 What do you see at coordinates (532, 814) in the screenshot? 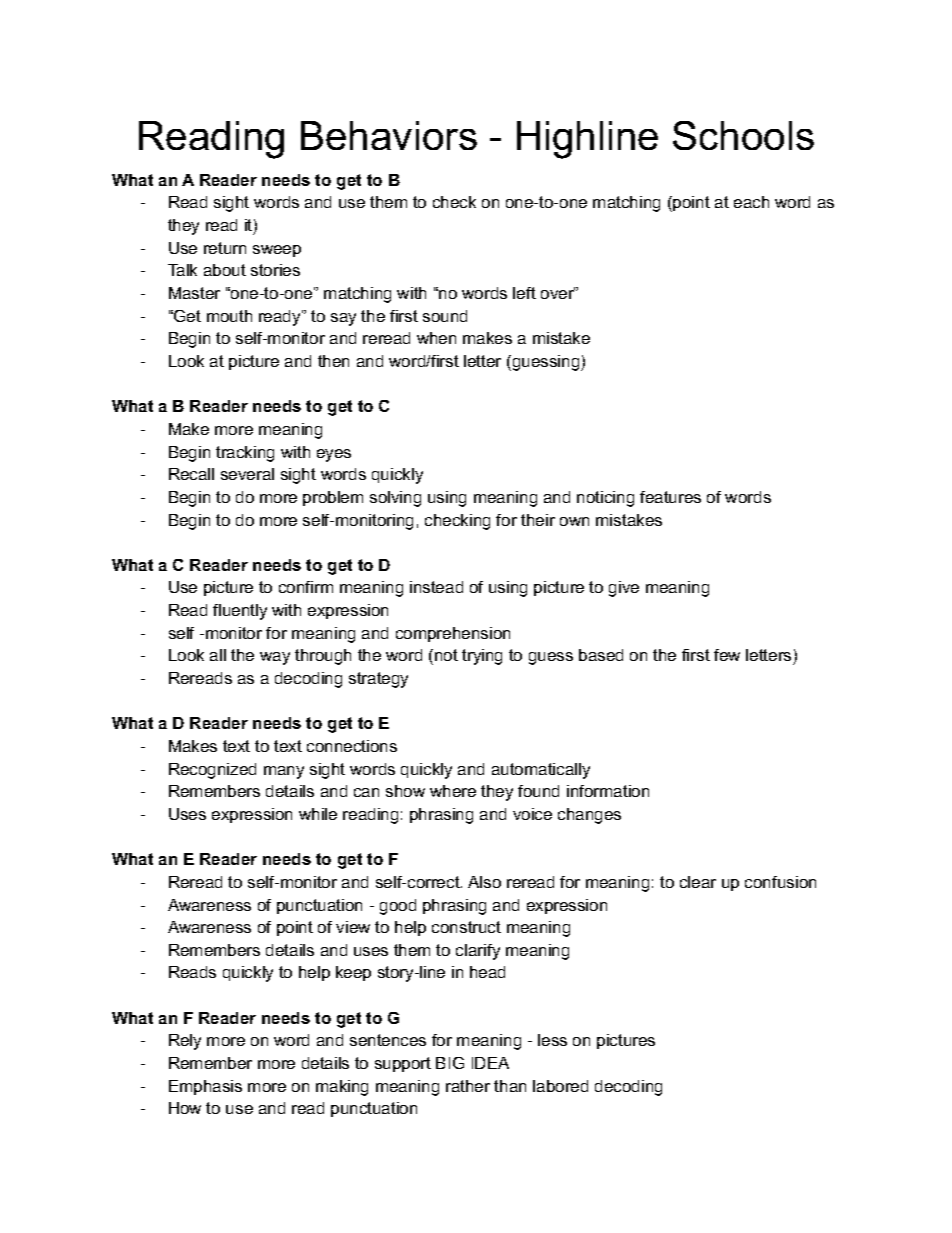
I see `voice` at bounding box center [532, 814].
